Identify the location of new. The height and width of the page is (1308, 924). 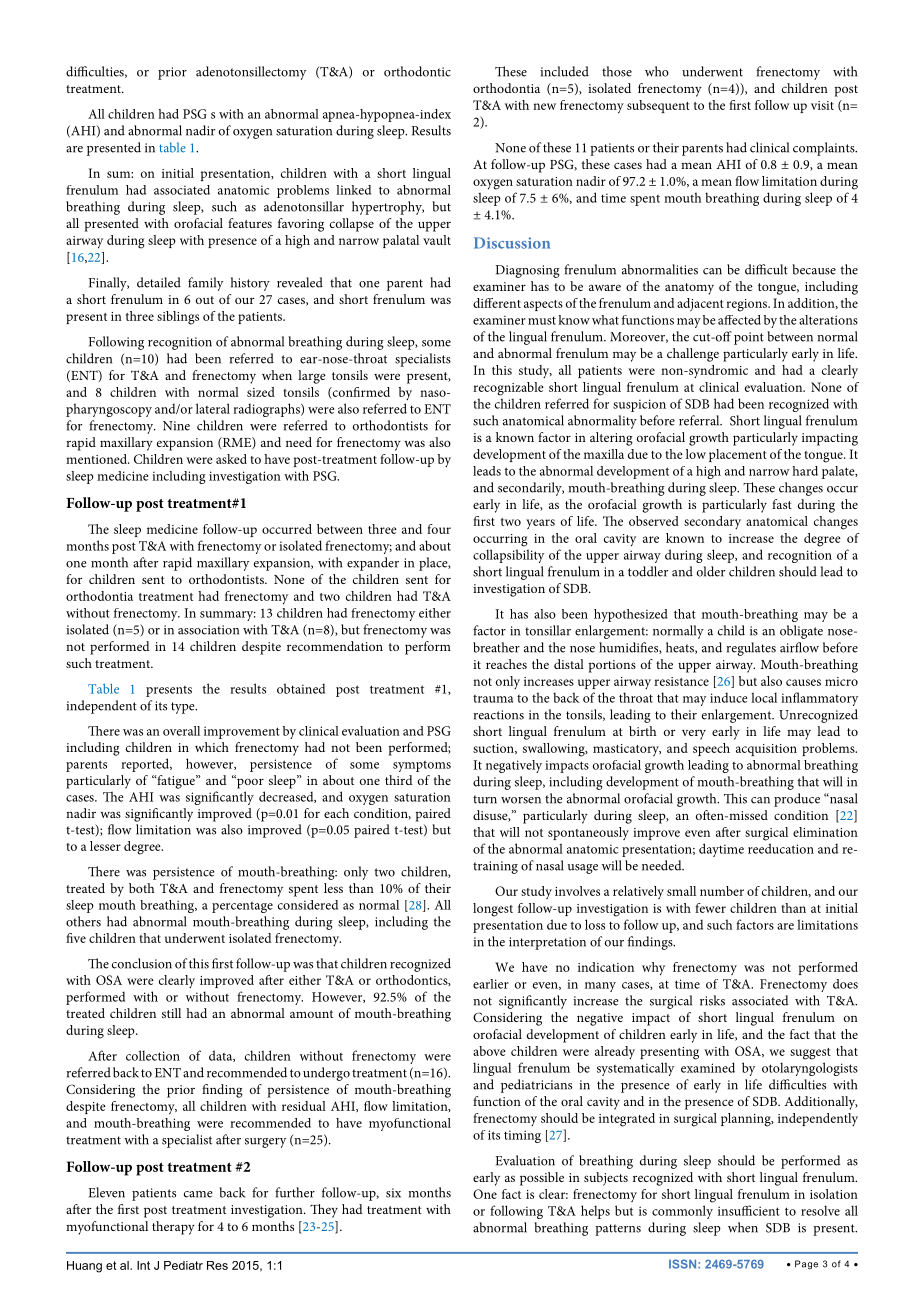
(544, 106).
